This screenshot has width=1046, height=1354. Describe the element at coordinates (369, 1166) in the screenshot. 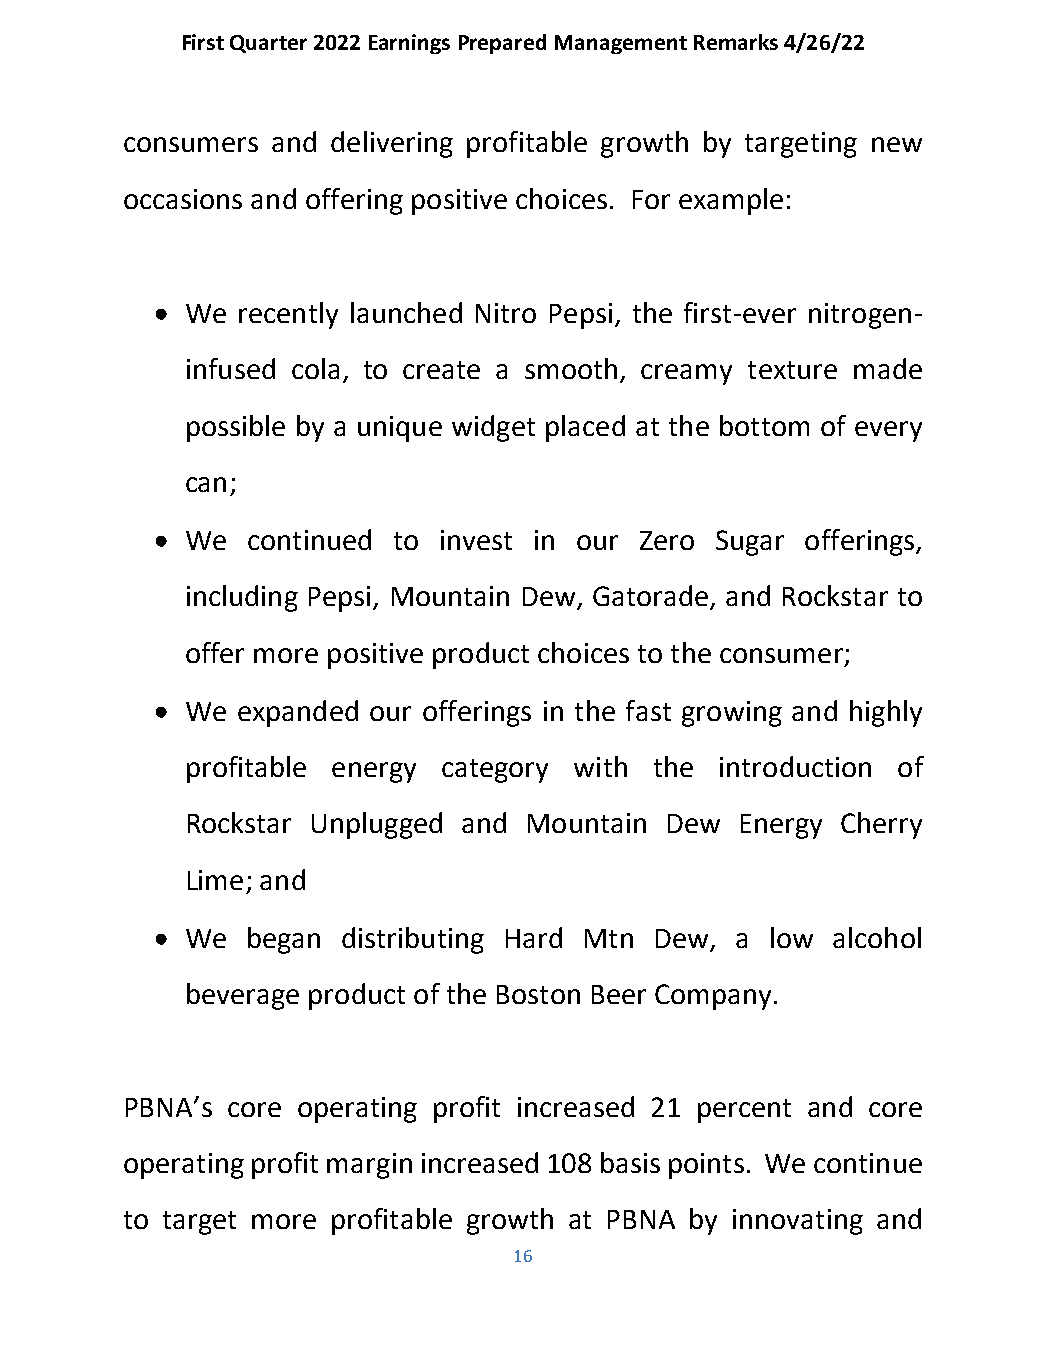

I see `margin` at that location.
